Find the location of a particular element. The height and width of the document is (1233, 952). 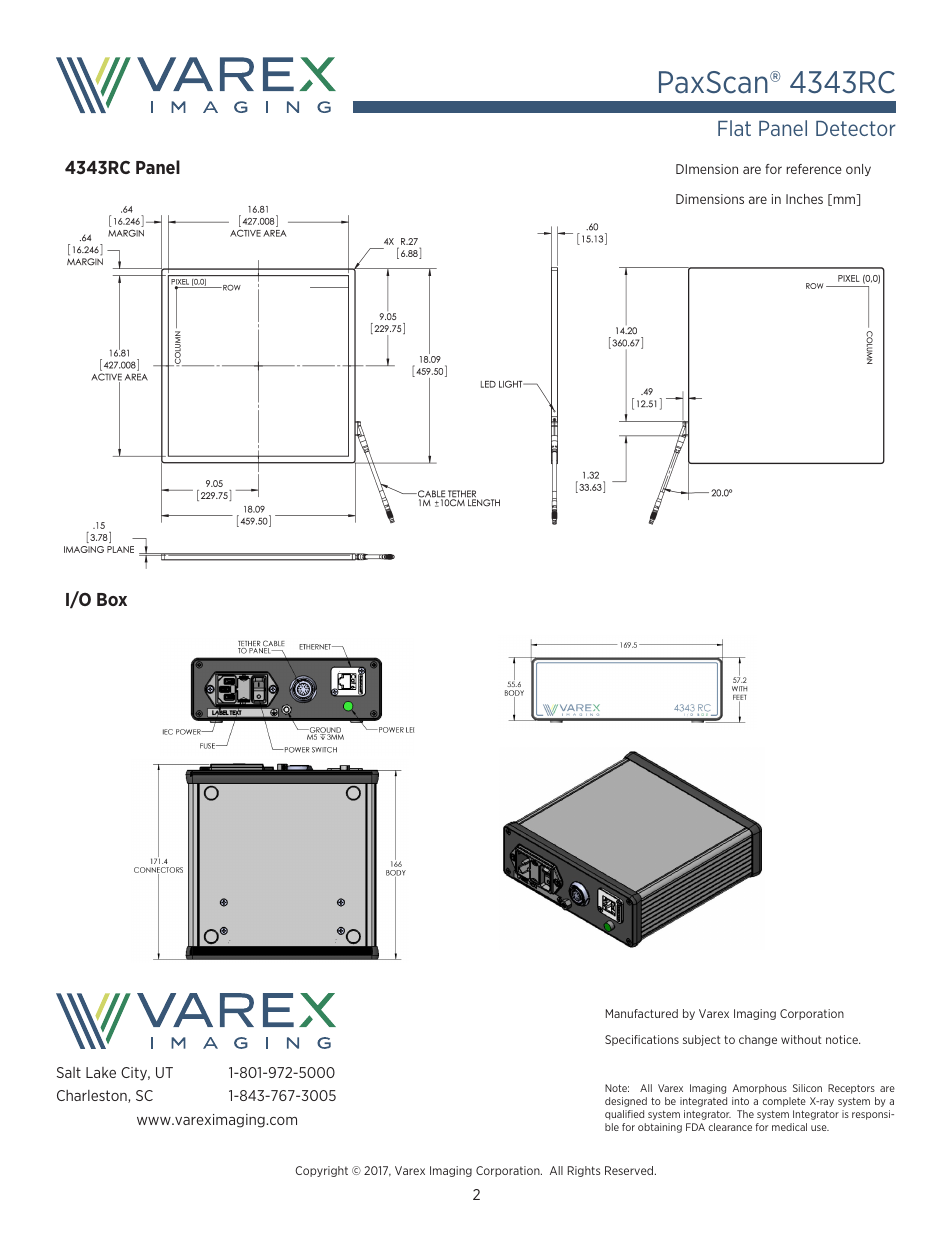

Lake is located at coordinates (101, 1072).
